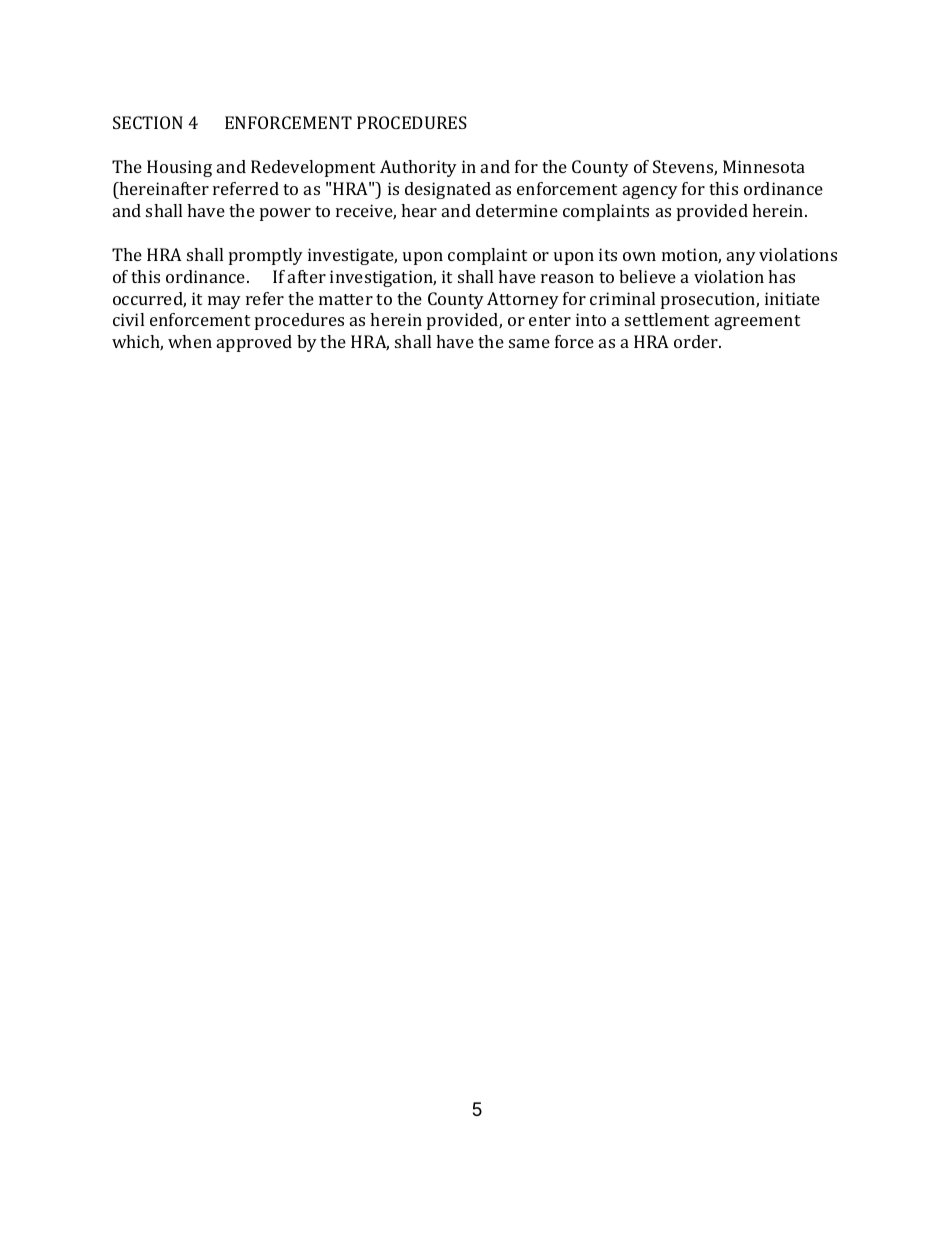  What do you see at coordinates (266, 256) in the screenshot?
I see `promptly` at bounding box center [266, 256].
